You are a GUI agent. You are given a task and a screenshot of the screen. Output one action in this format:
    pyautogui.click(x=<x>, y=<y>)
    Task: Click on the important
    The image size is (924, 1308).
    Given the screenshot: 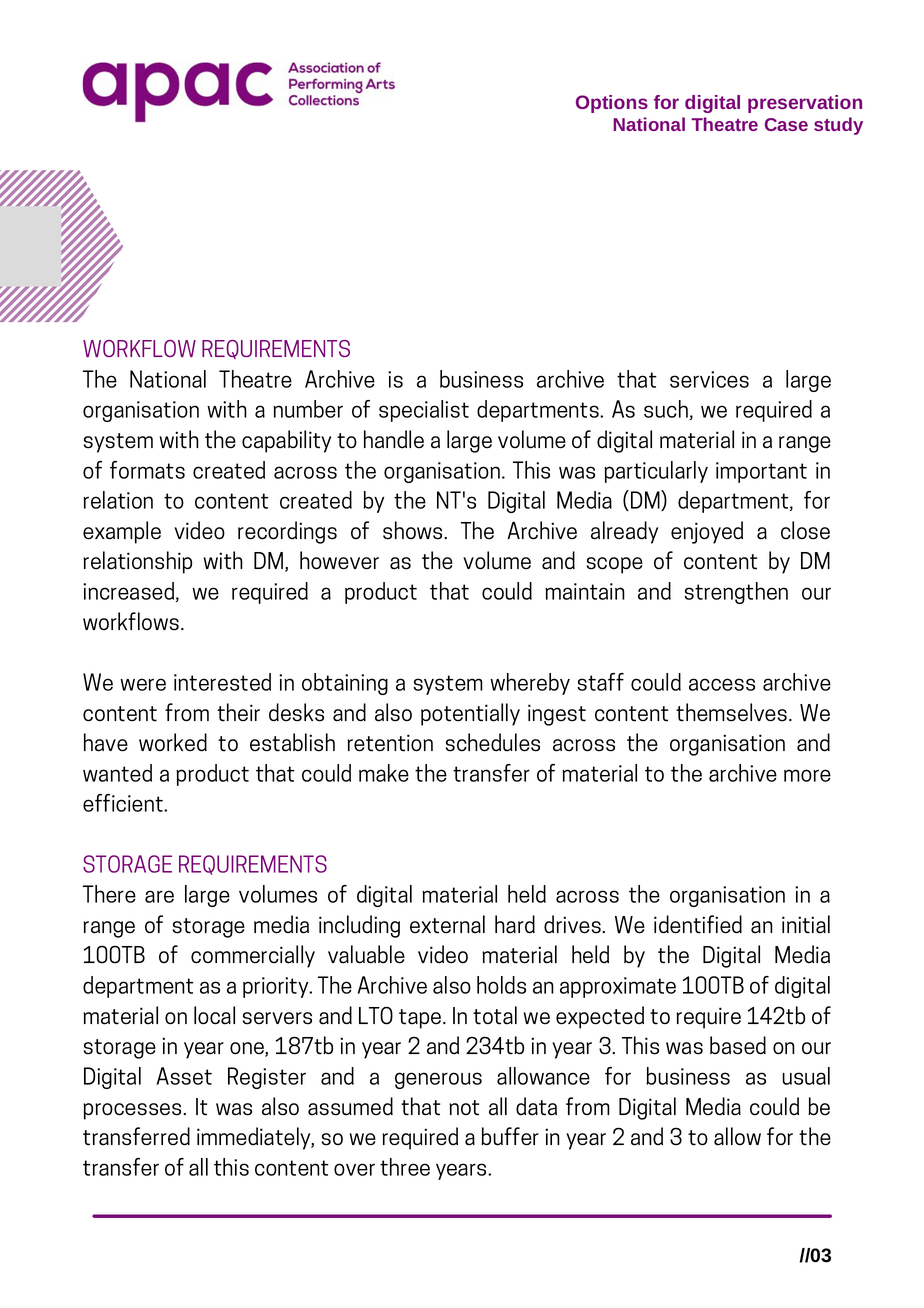 What is the action you would take?
    pyautogui.click(x=761, y=472)
